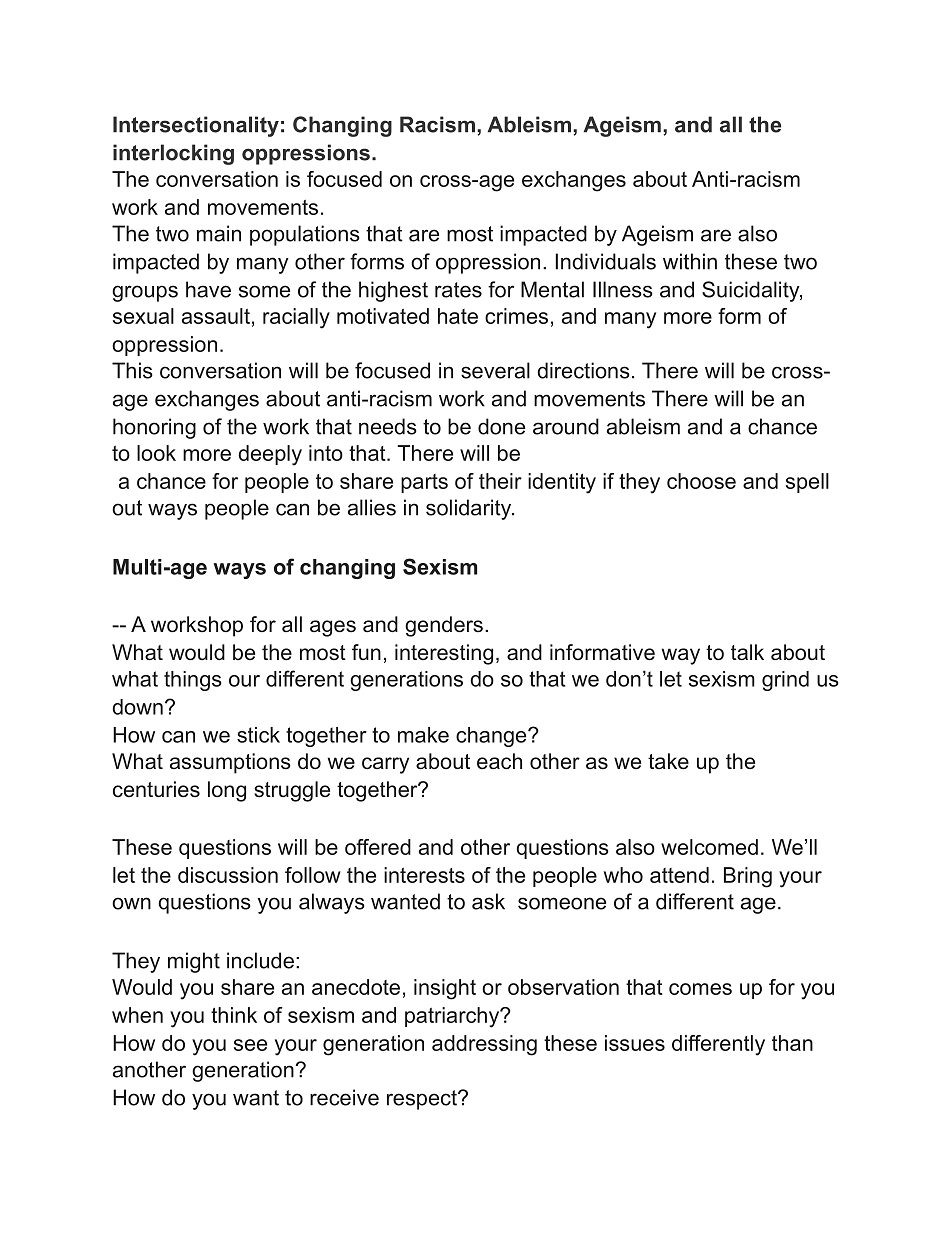  What do you see at coordinates (250, 1045) in the document?
I see `see` at bounding box center [250, 1045].
